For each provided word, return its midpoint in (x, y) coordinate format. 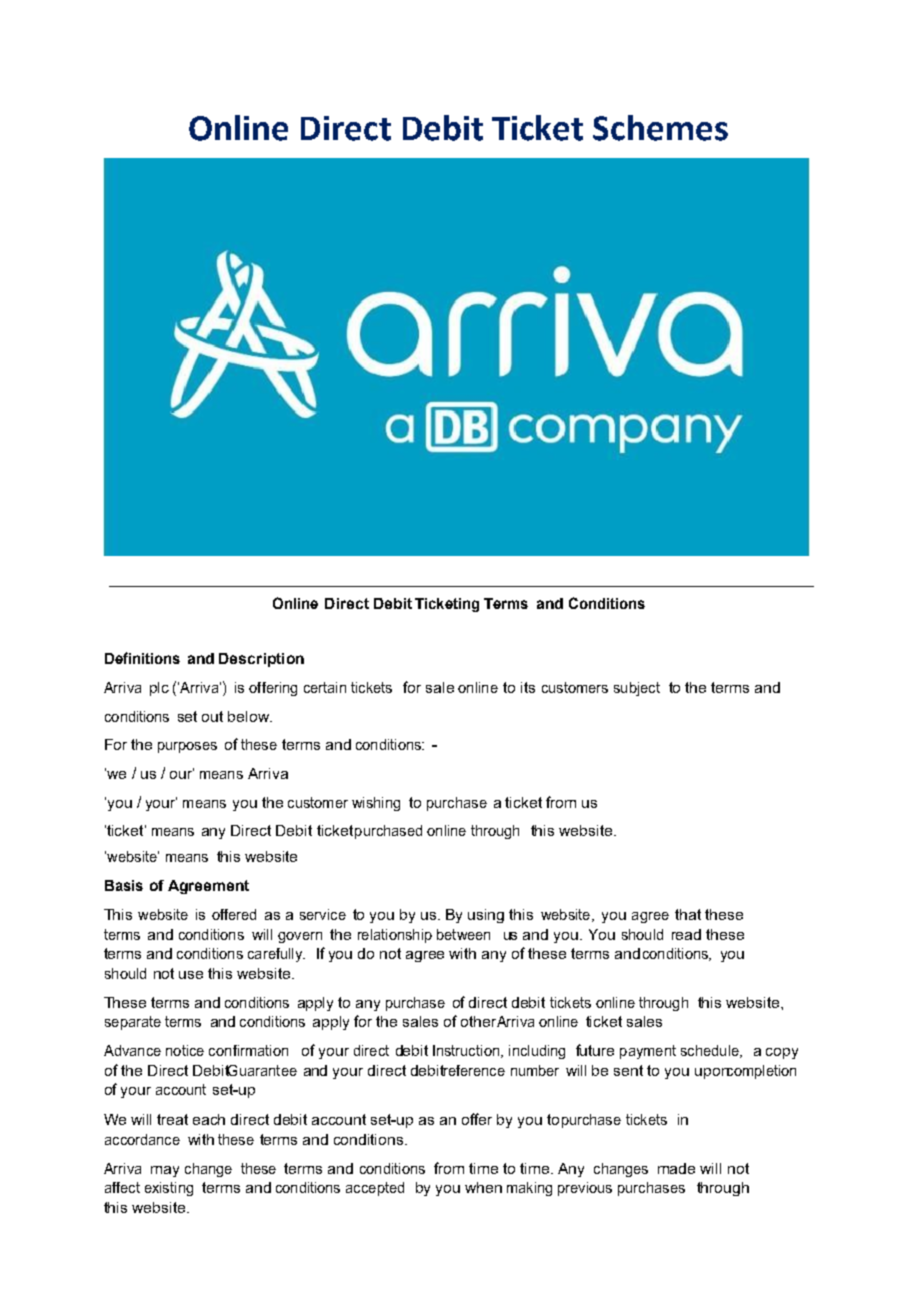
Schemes (660, 128)
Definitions (142, 658)
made (676, 1168)
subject (637, 689)
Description (261, 660)
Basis (124, 885)
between (463, 934)
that (688, 914)
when (483, 1187)
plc (159, 689)
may (165, 1171)
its (528, 687)
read (686, 934)
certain (325, 687)
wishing (376, 804)
